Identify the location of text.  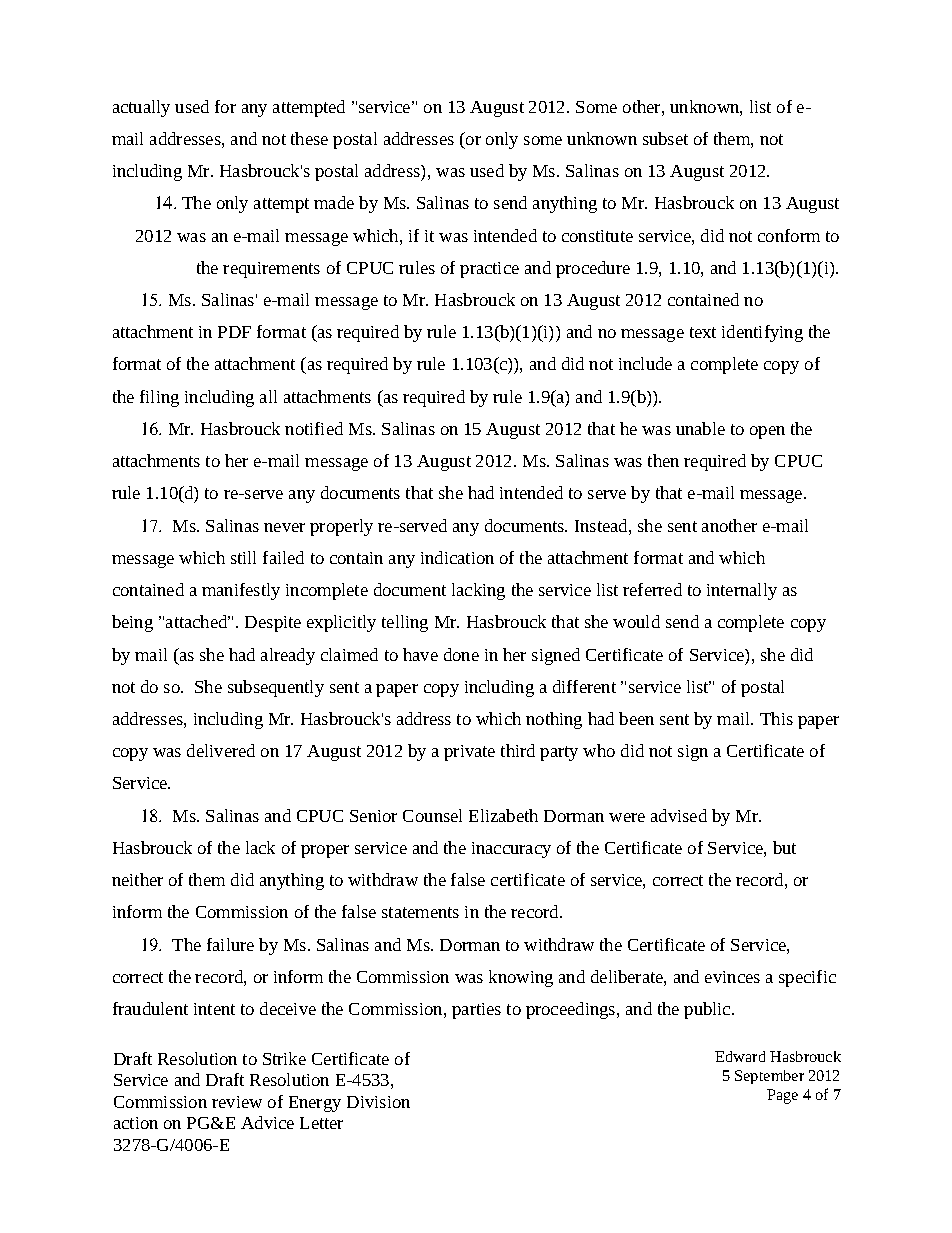
(703, 332).
